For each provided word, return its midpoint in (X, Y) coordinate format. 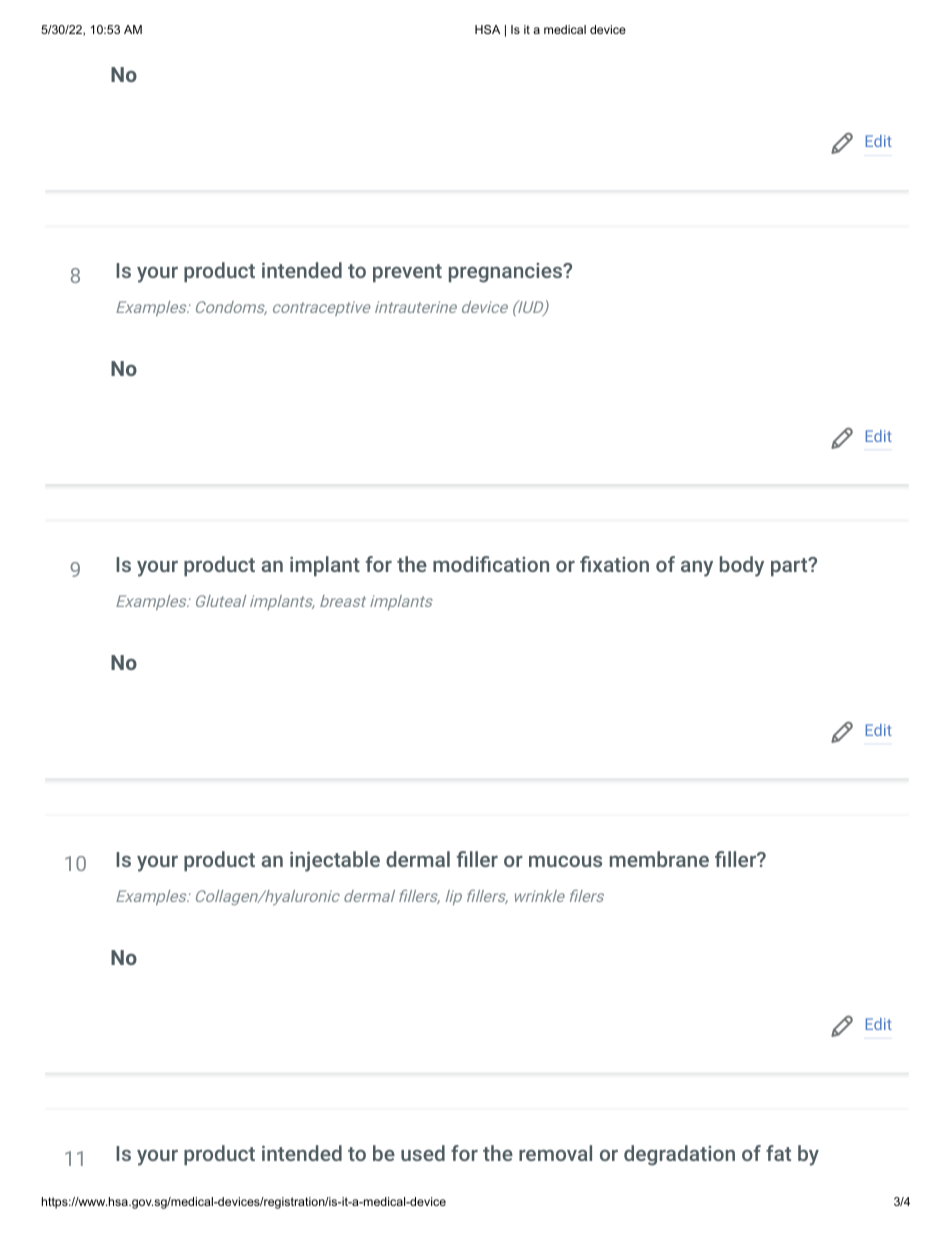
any (697, 569)
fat (778, 1153)
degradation (679, 1155)
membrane (659, 859)
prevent (407, 273)
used (423, 1153)
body (742, 566)
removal (555, 1153)
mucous (565, 861)
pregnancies (506, 273)
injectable (335, 861)
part (790, 567)
